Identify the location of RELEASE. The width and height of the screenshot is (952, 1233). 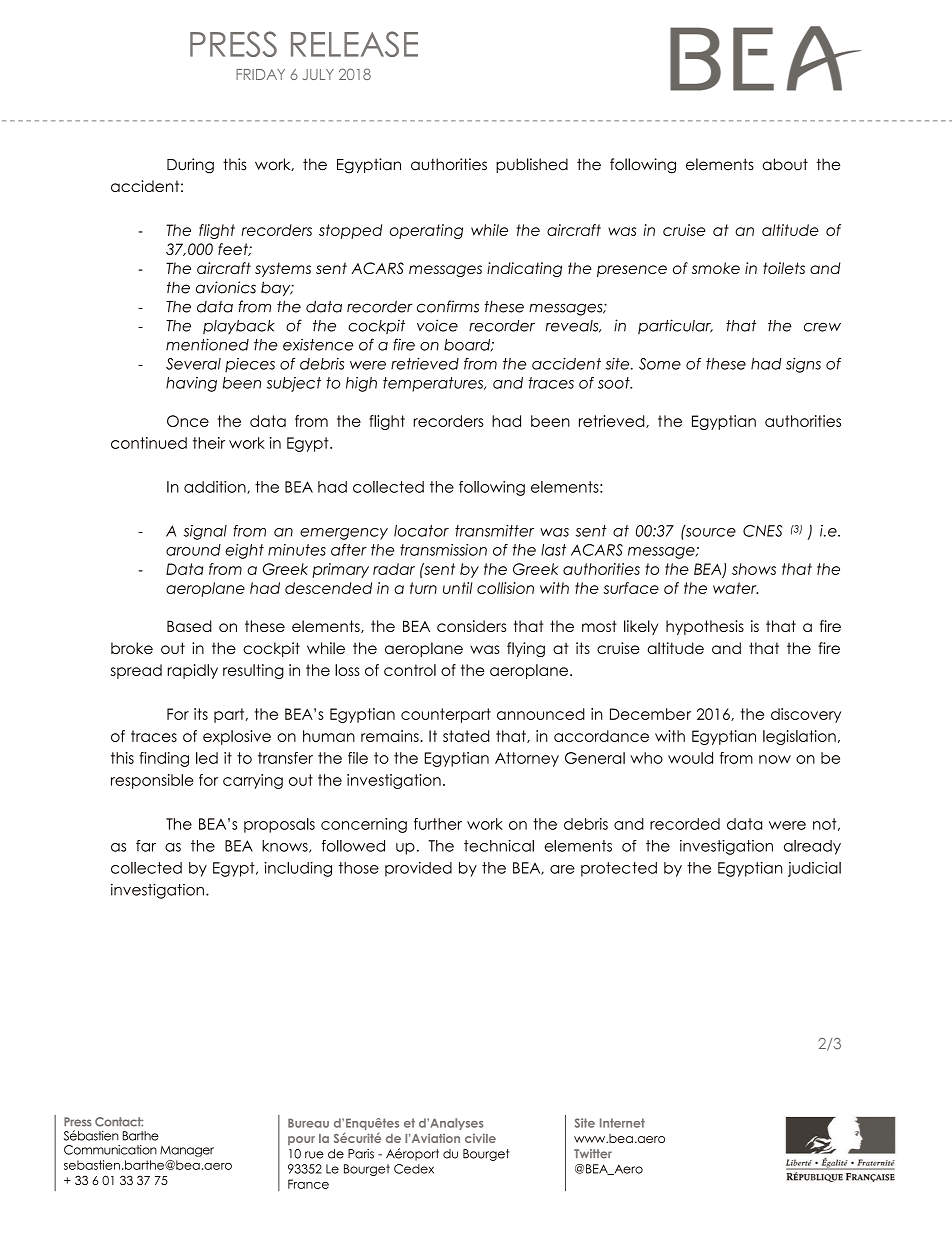
(354, 44).
